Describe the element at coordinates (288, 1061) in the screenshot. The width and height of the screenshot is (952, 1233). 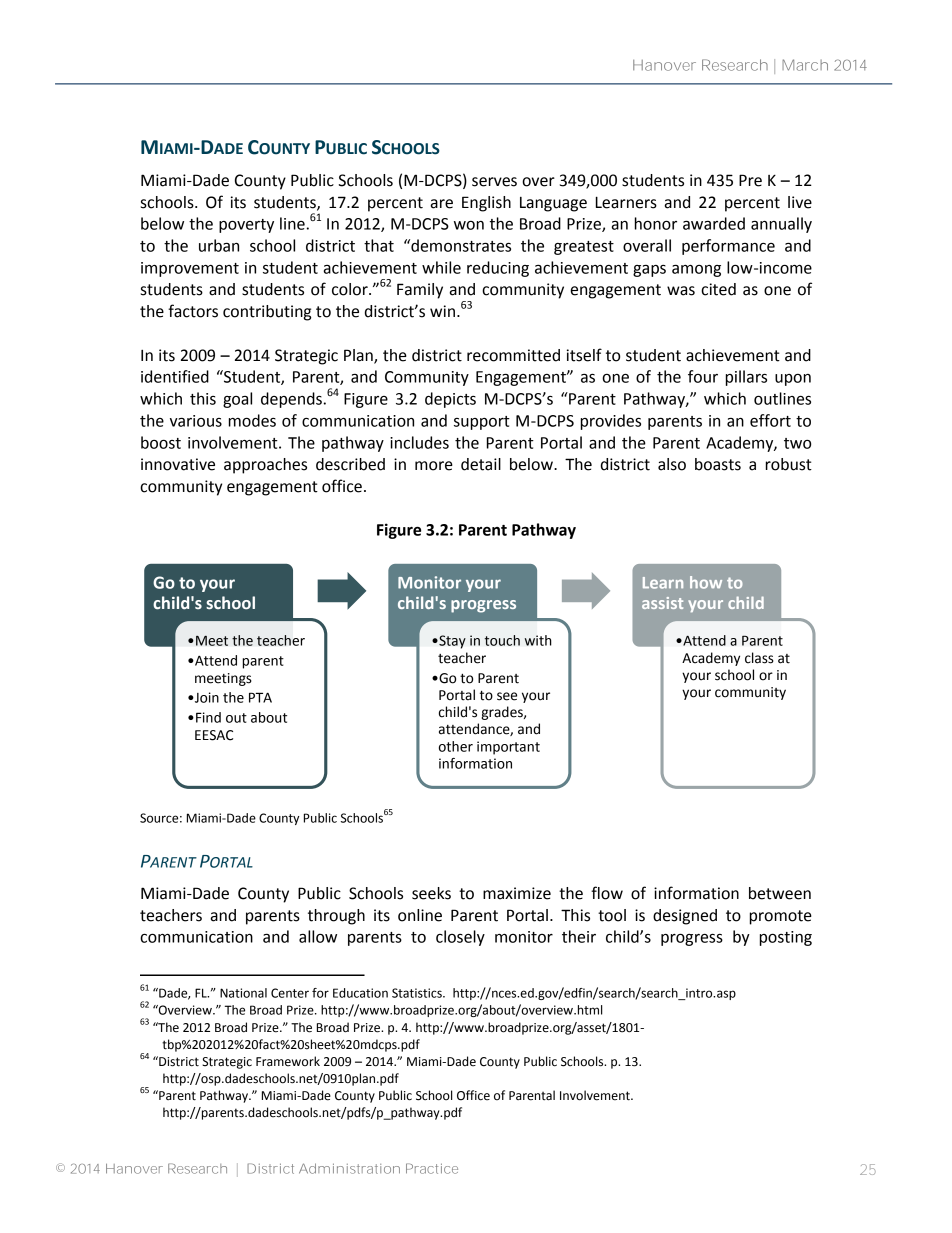
I see `Framework` at that location.
